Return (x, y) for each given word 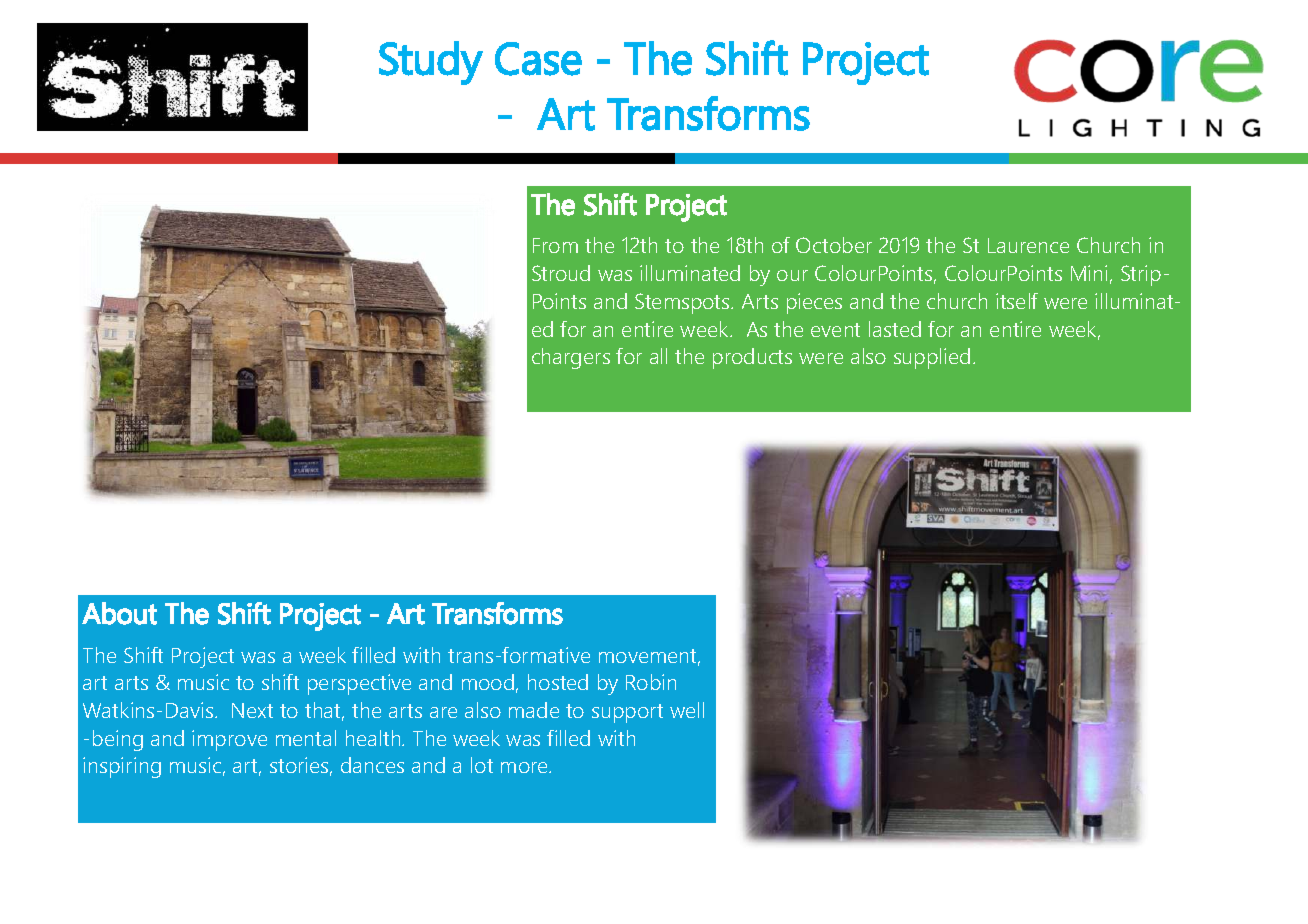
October (834, 245)
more (526, 767)
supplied (932, 358)
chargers (571, 358)
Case (538, 59)
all (658, 356)
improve (229, 740)
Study (431, 63)
